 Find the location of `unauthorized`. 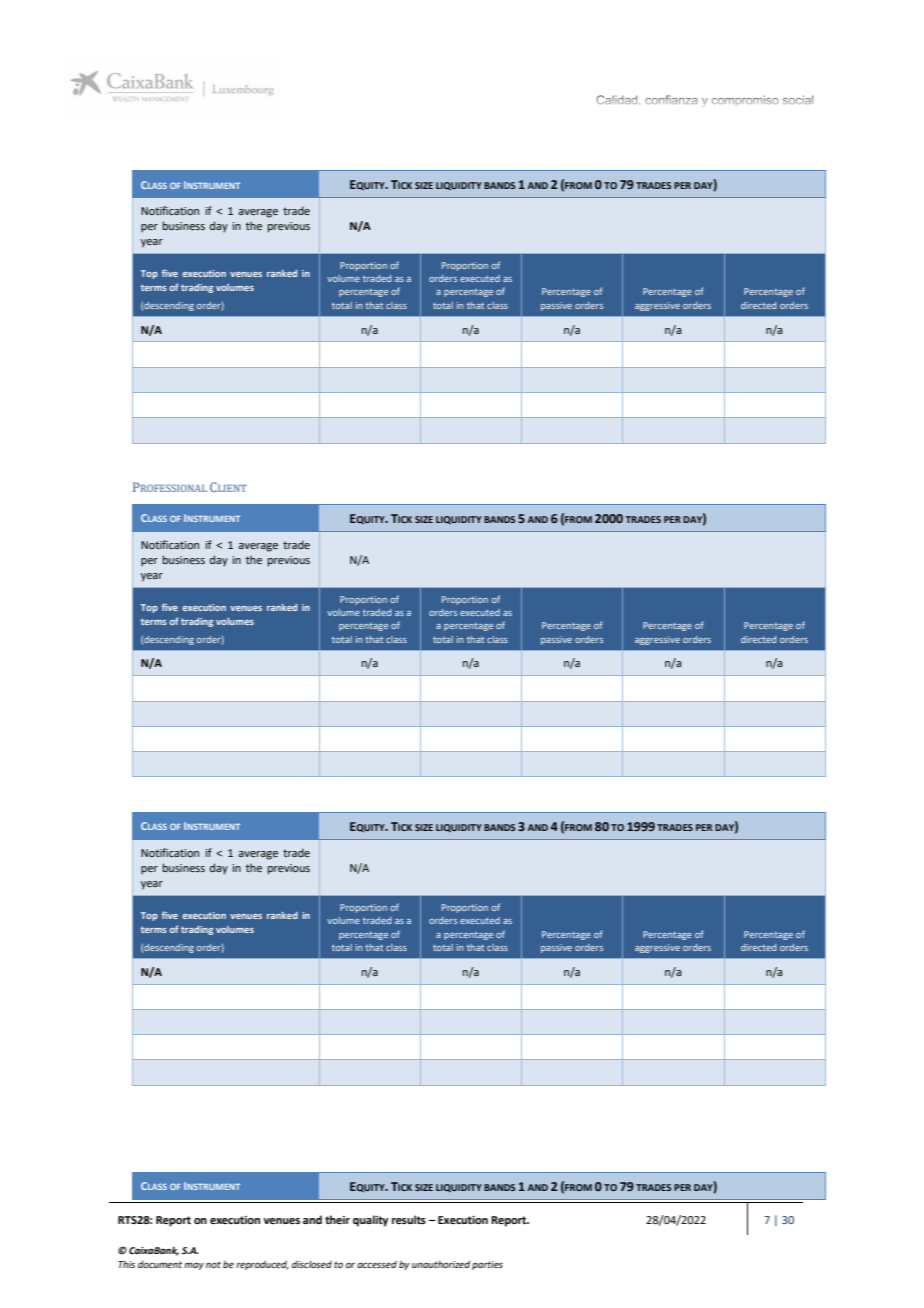

unauthorized is located at coordinates (441, 1264).
